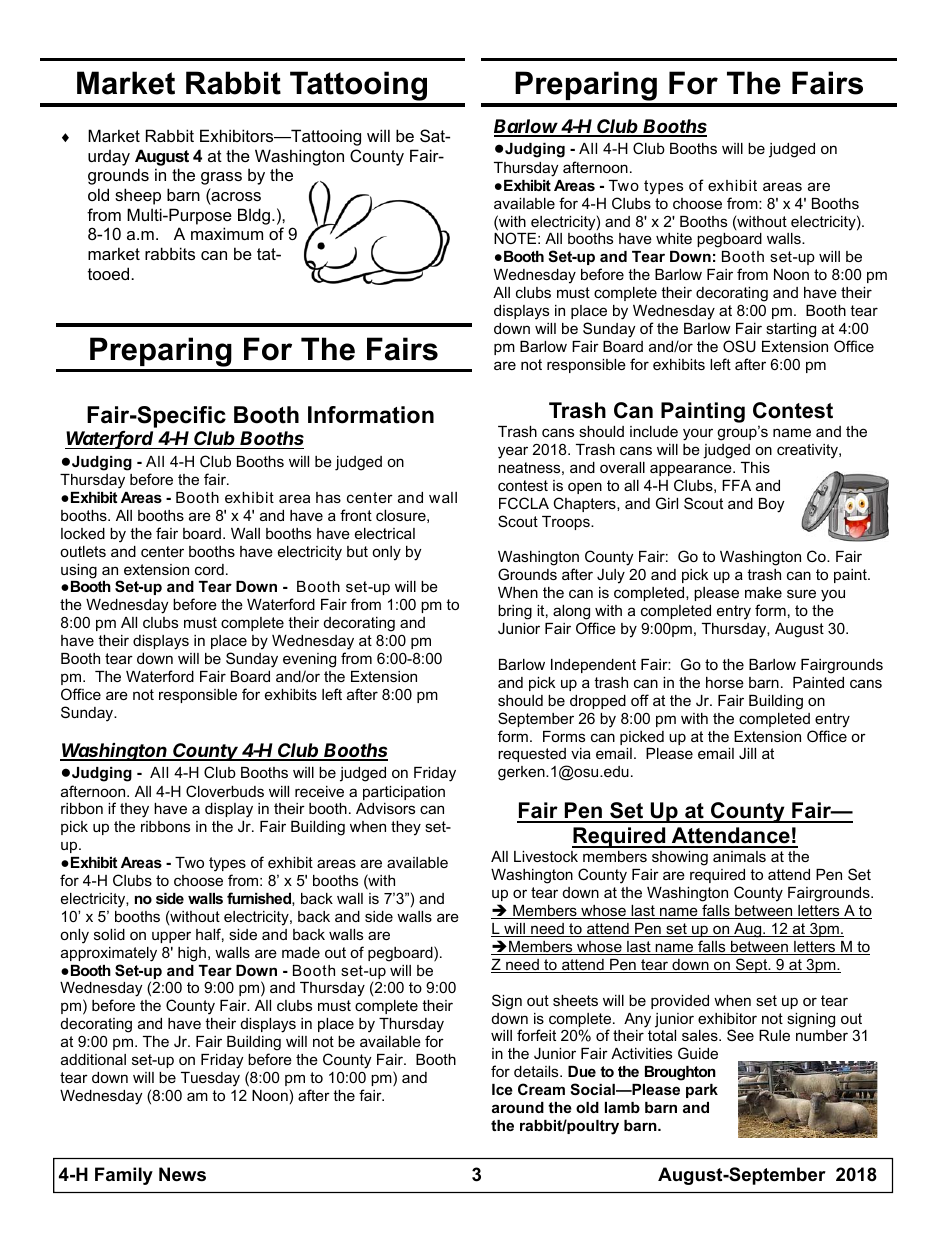  I want to click on around, so click(518, 1107).
